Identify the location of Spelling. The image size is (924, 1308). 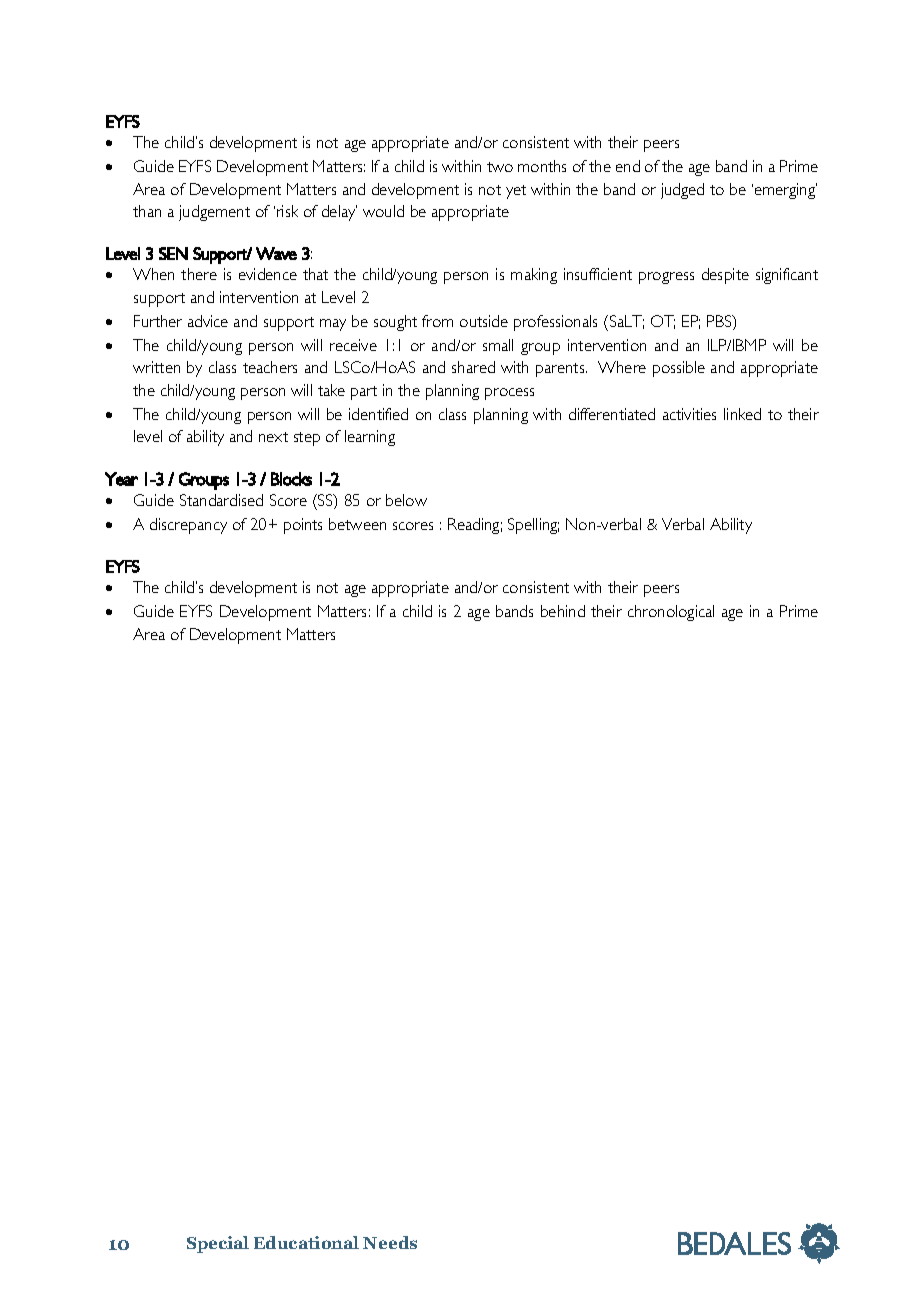
(533, 526).
